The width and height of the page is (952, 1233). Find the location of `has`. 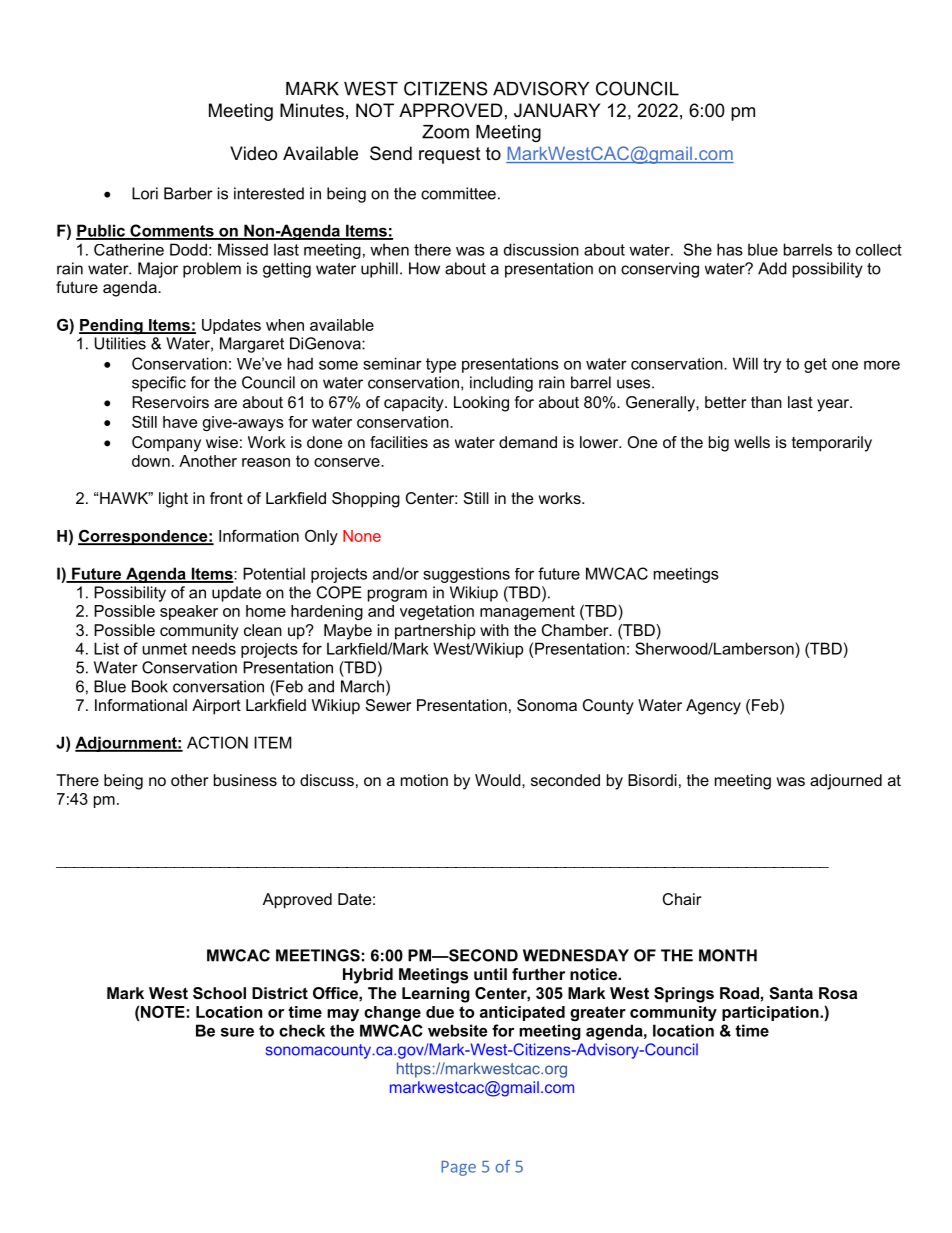

has is located at coordinates (730, 249).
